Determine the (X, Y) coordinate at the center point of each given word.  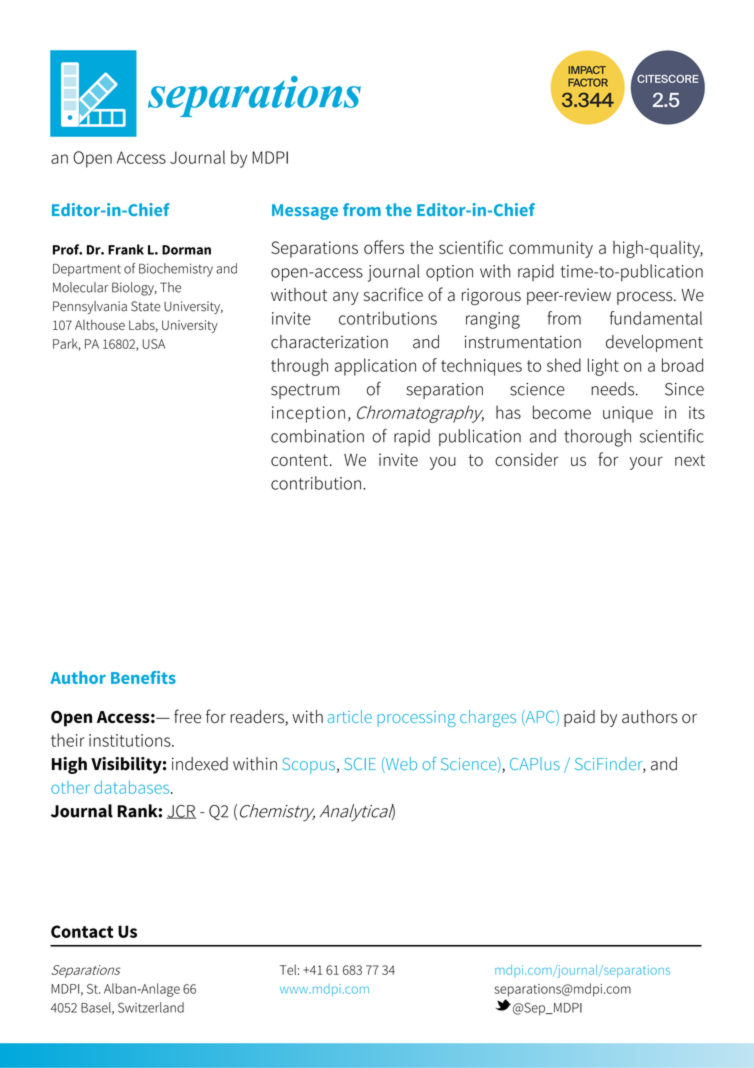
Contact (82, 931)
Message (305, 212)
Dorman (186, 250)
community (551, 249)
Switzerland (151, 1007)
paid (579, 718)
